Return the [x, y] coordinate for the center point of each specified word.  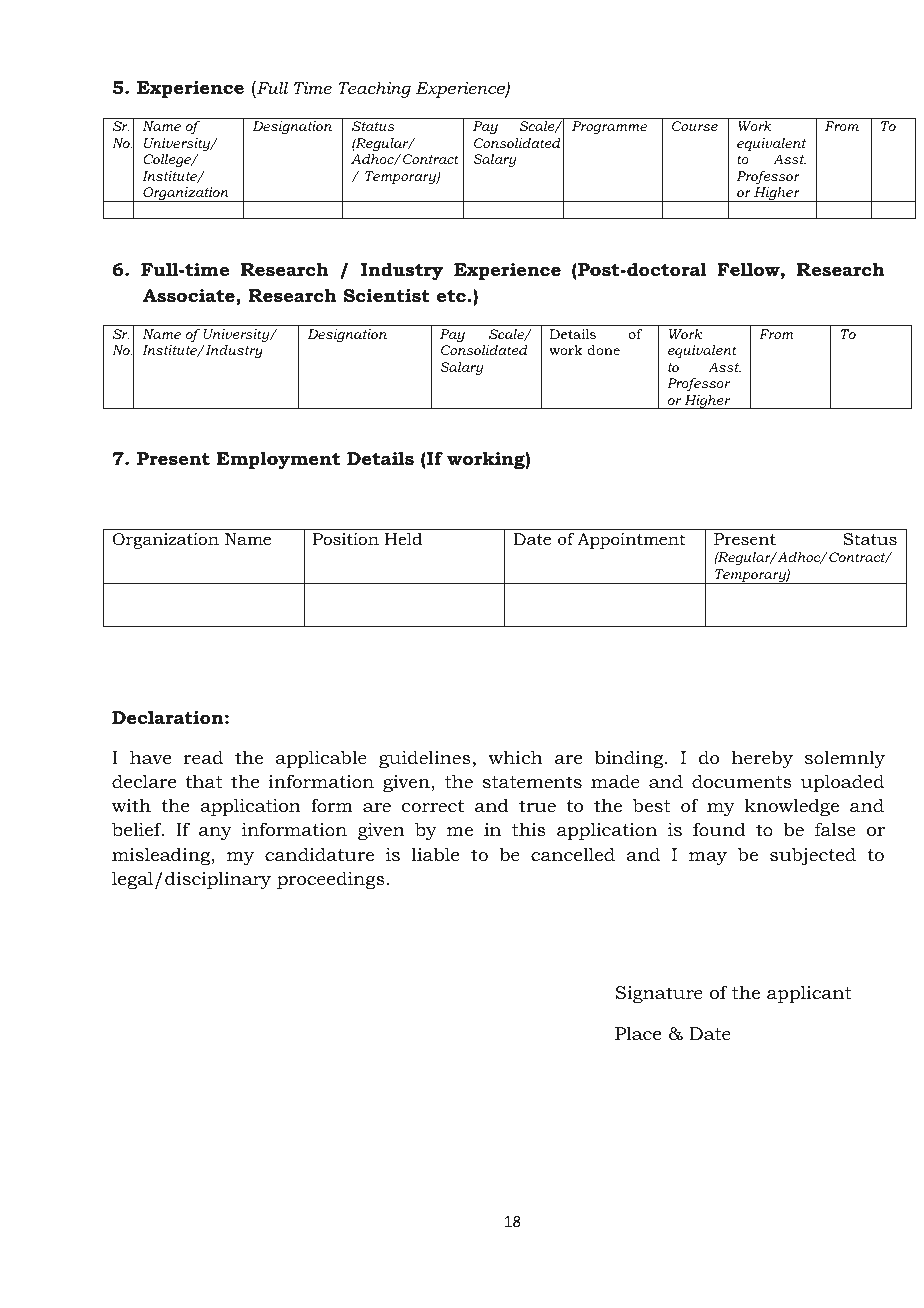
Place [638, 1033]
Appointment [631, 541]
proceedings [331, 880]
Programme [609, 128]
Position [346, 539]
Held [403, 538]
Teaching [374, 90]
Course [695, 126]
